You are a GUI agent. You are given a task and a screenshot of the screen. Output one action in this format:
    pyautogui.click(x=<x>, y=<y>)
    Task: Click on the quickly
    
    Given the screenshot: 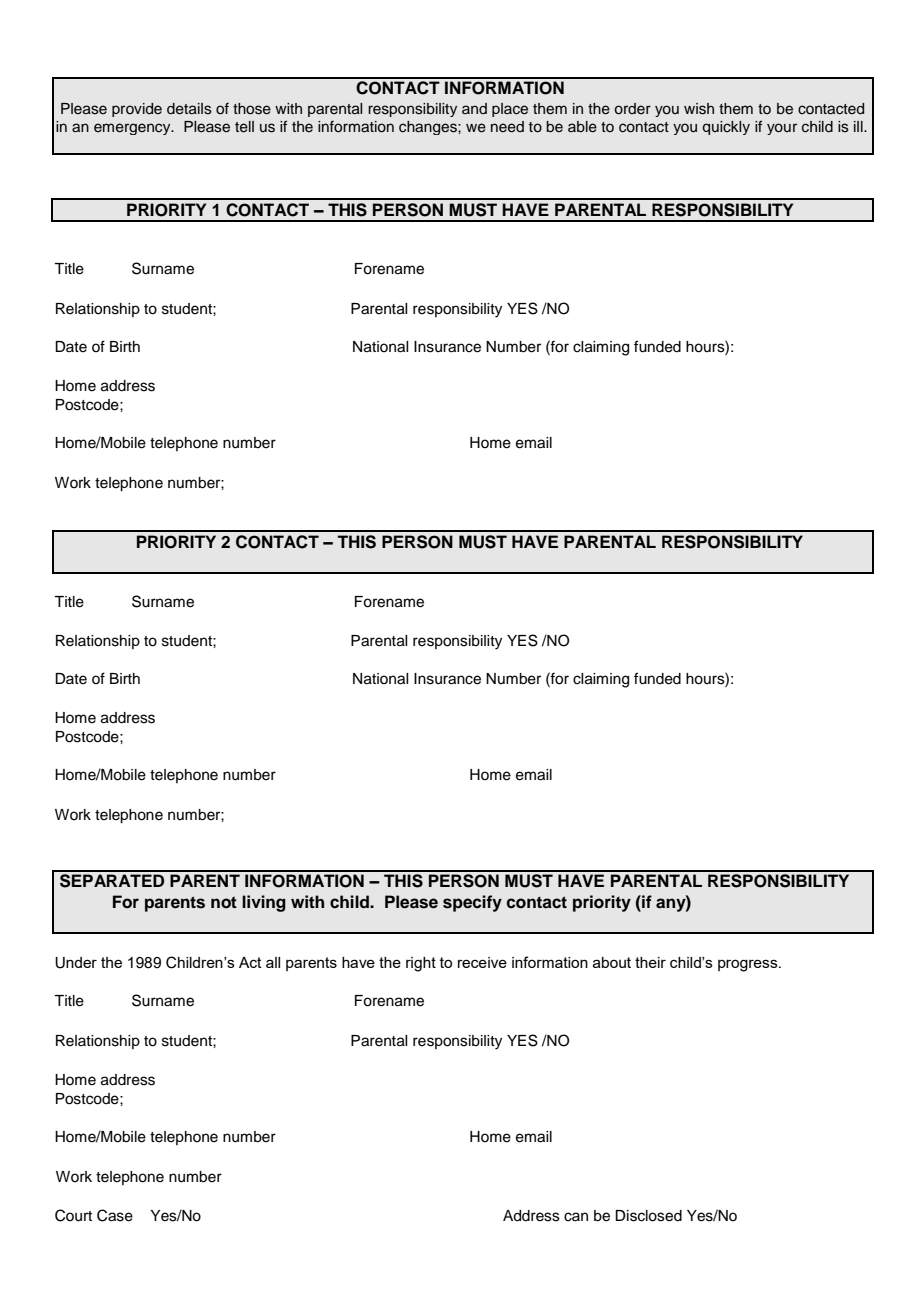 What is the action you would take?
    pyautogui.click(x=726, y=128)
